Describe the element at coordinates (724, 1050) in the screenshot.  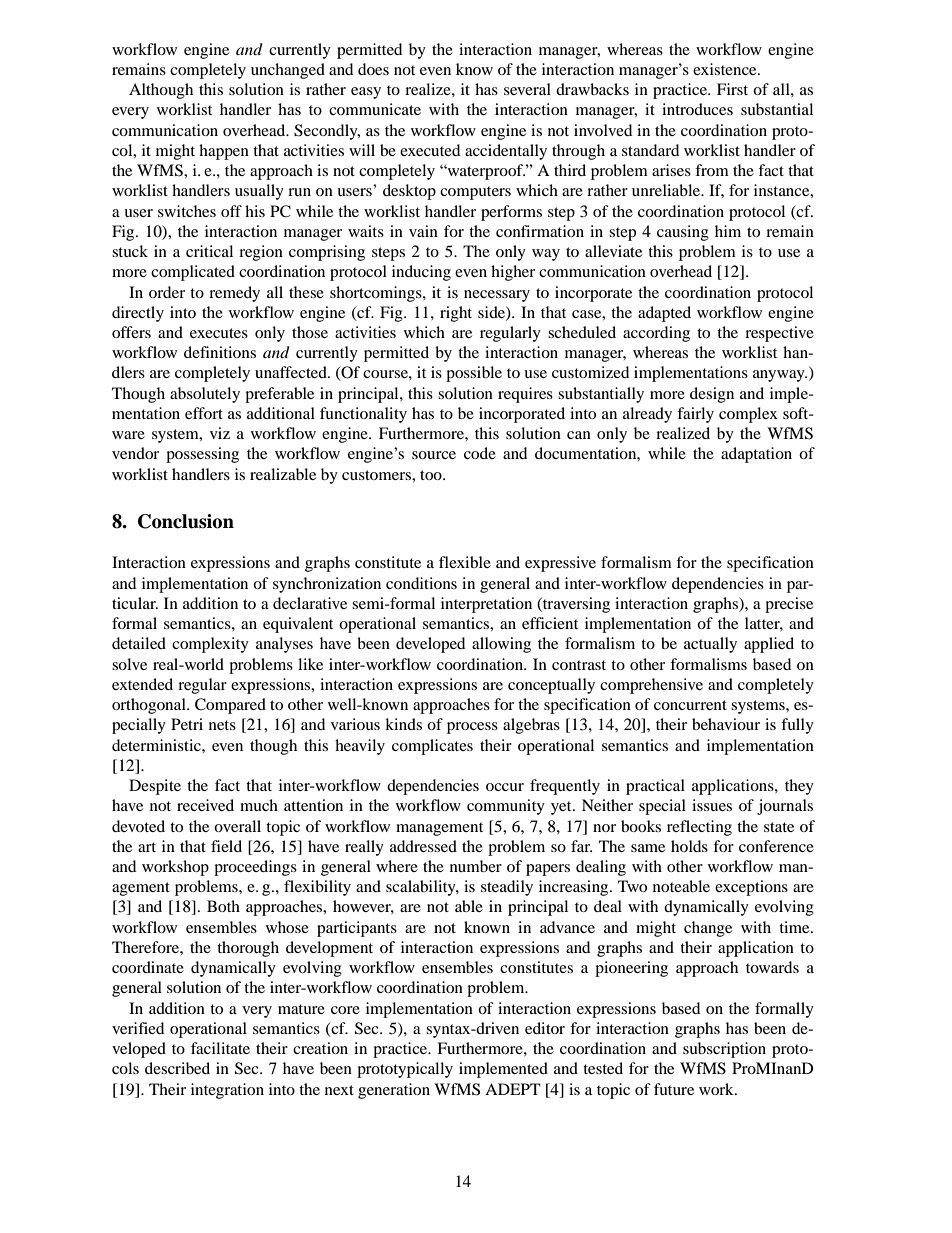
I see `subscription` at that location.
